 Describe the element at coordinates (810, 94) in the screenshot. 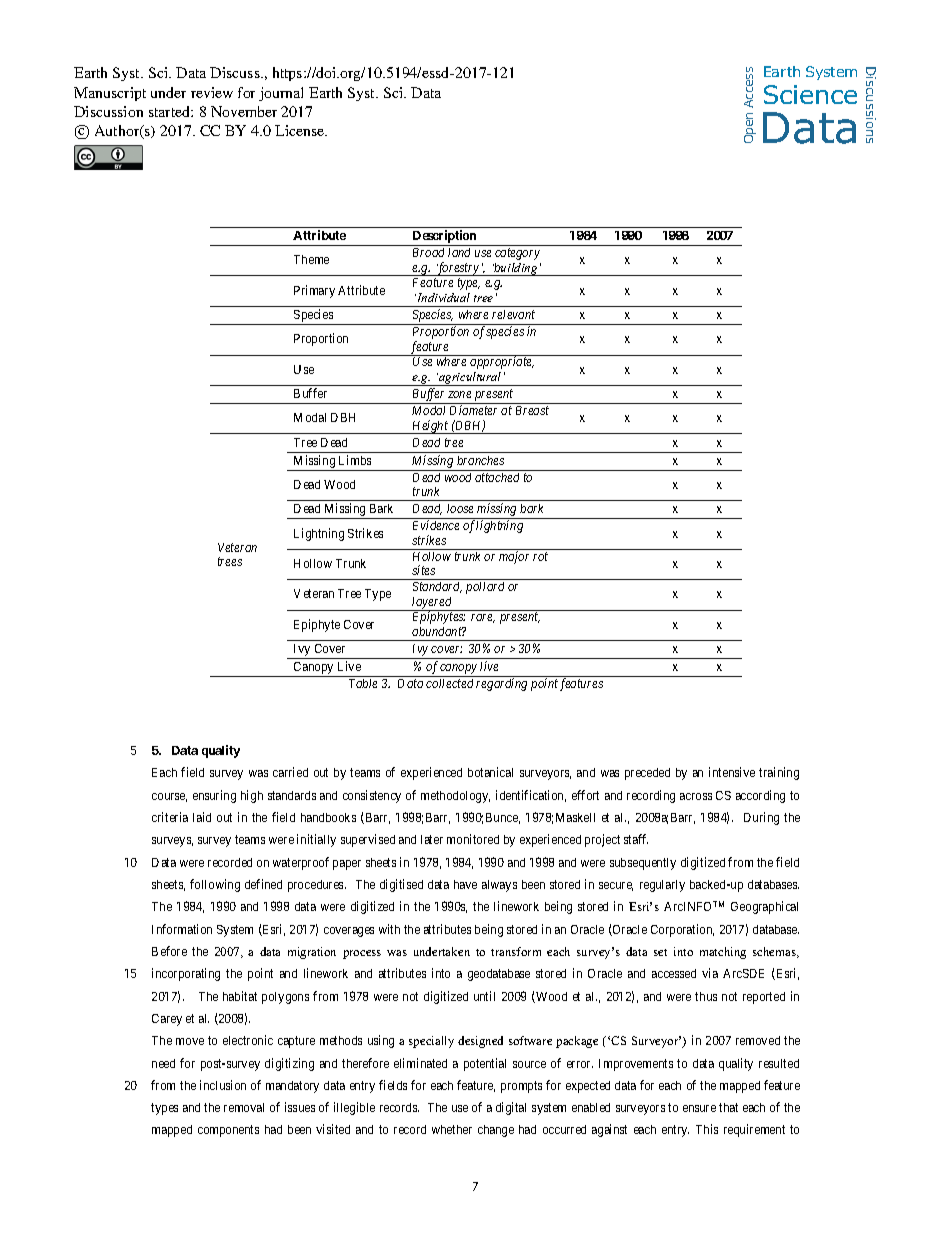

I see `Science` at that location.
